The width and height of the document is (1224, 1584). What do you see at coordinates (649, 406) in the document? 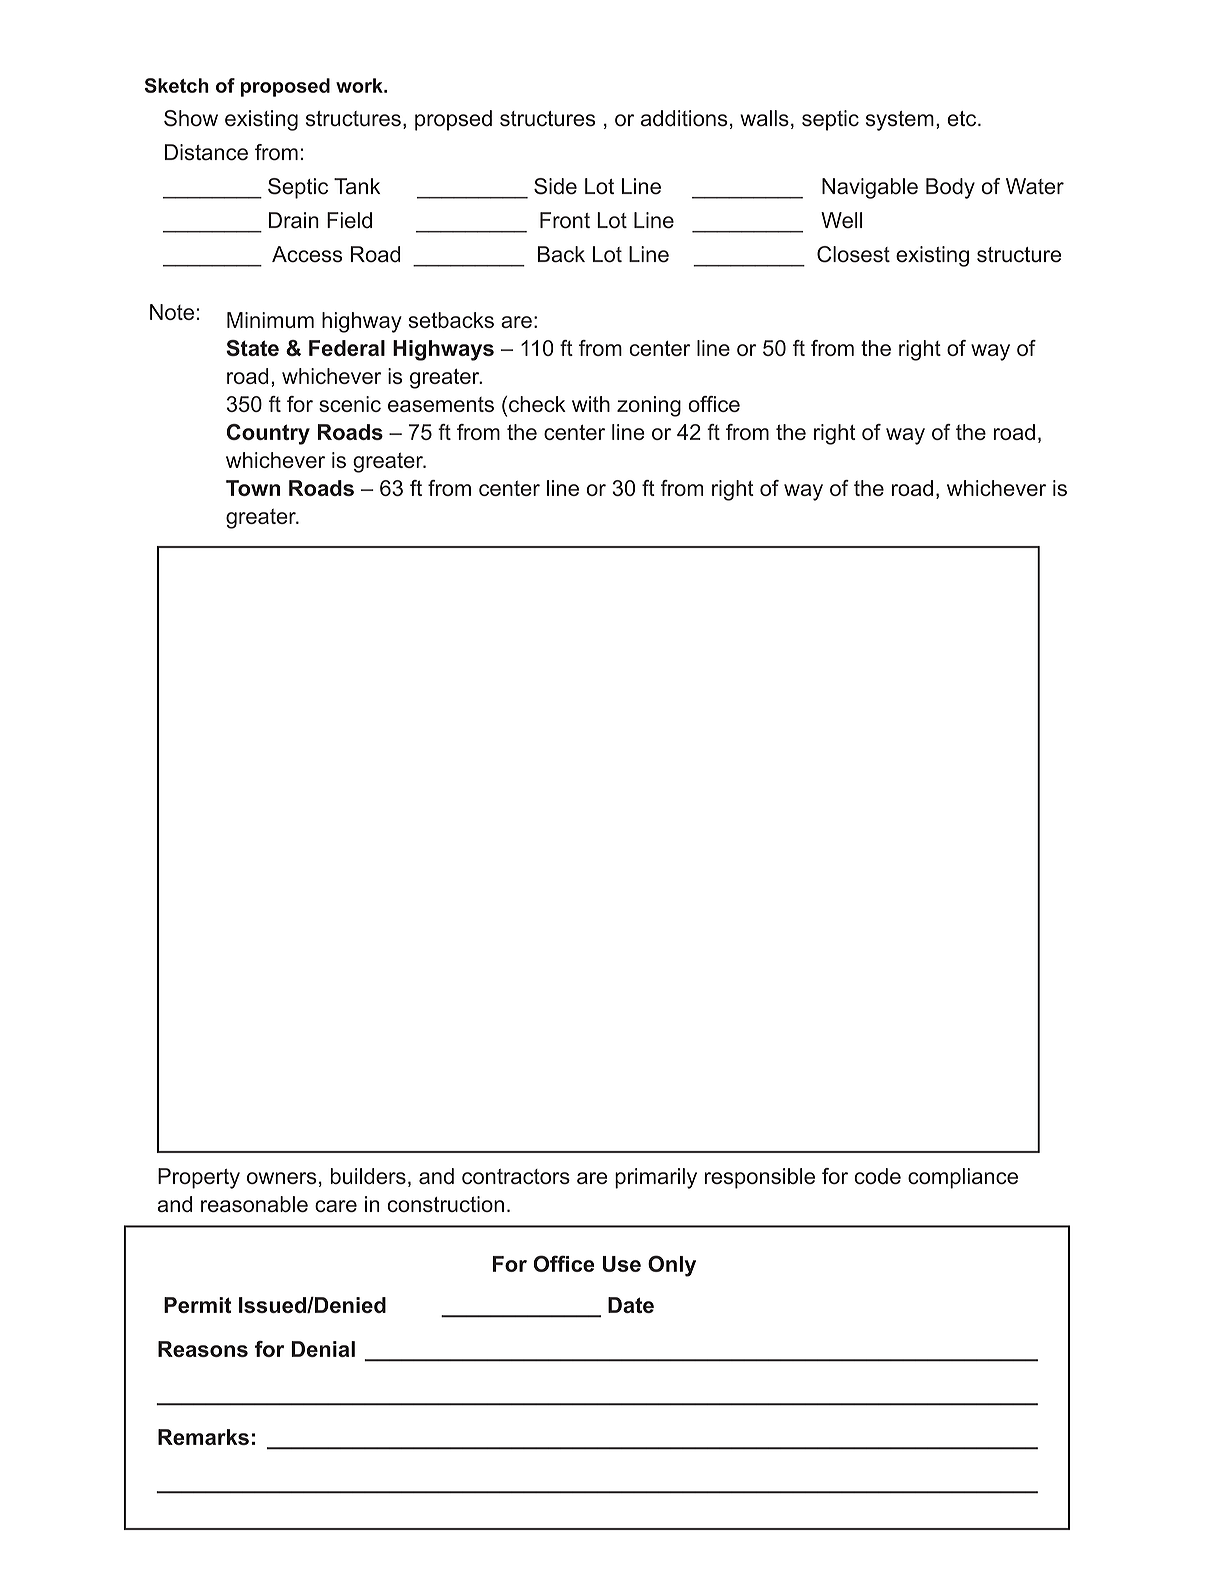
I see `zoning` at bounding box center [649, 406].
